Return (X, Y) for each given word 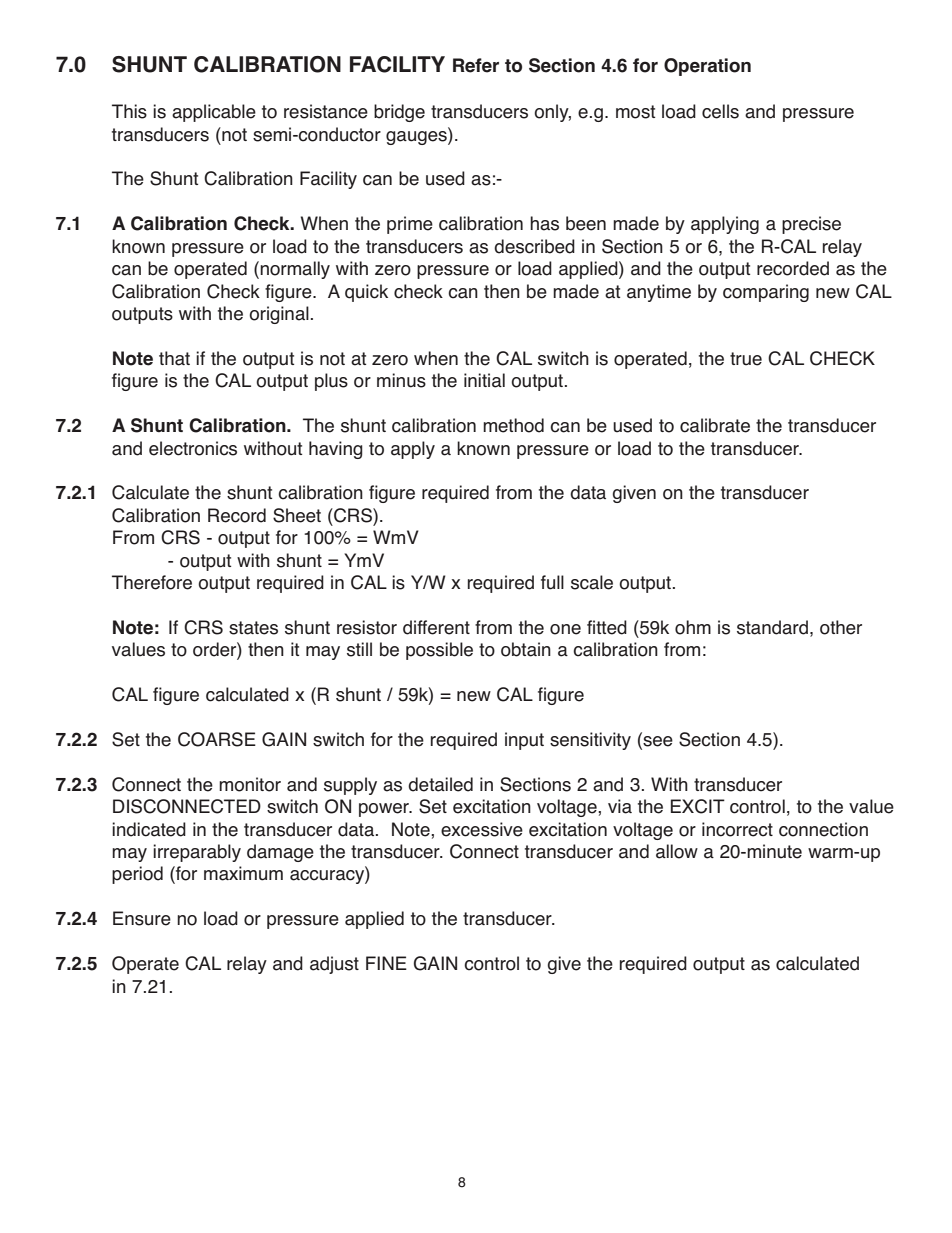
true (746, 359)
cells (720, 111)
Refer (476, 65)
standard (772, 627)
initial (484, 380)
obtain (526, 649)
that (174, 358)
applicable (214, 113)
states (253, 628)
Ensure (142, 918)
